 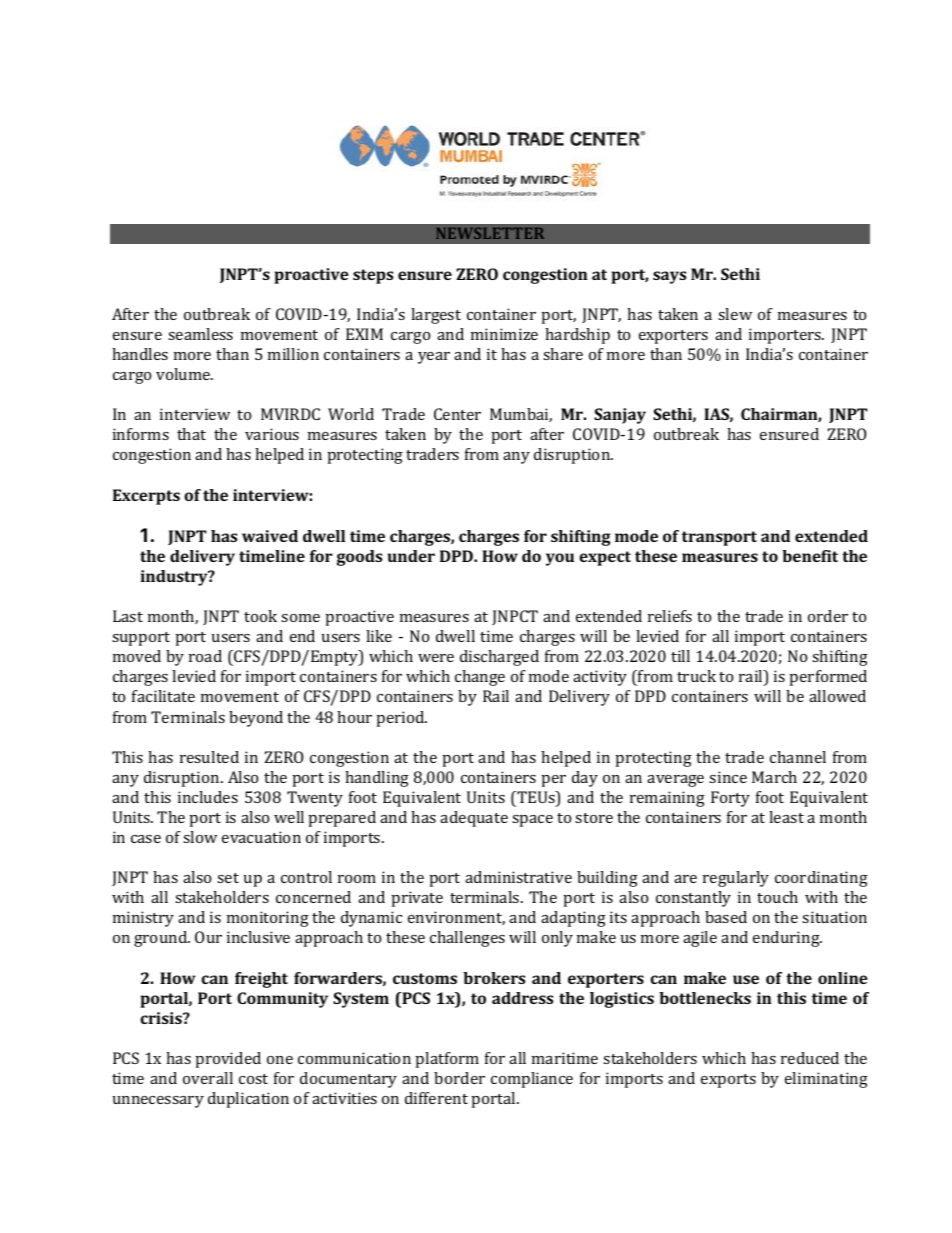 What do you see at coordinates (457, 414) in the screenshot?
I see `Center` at bounding box center [457, 414].
